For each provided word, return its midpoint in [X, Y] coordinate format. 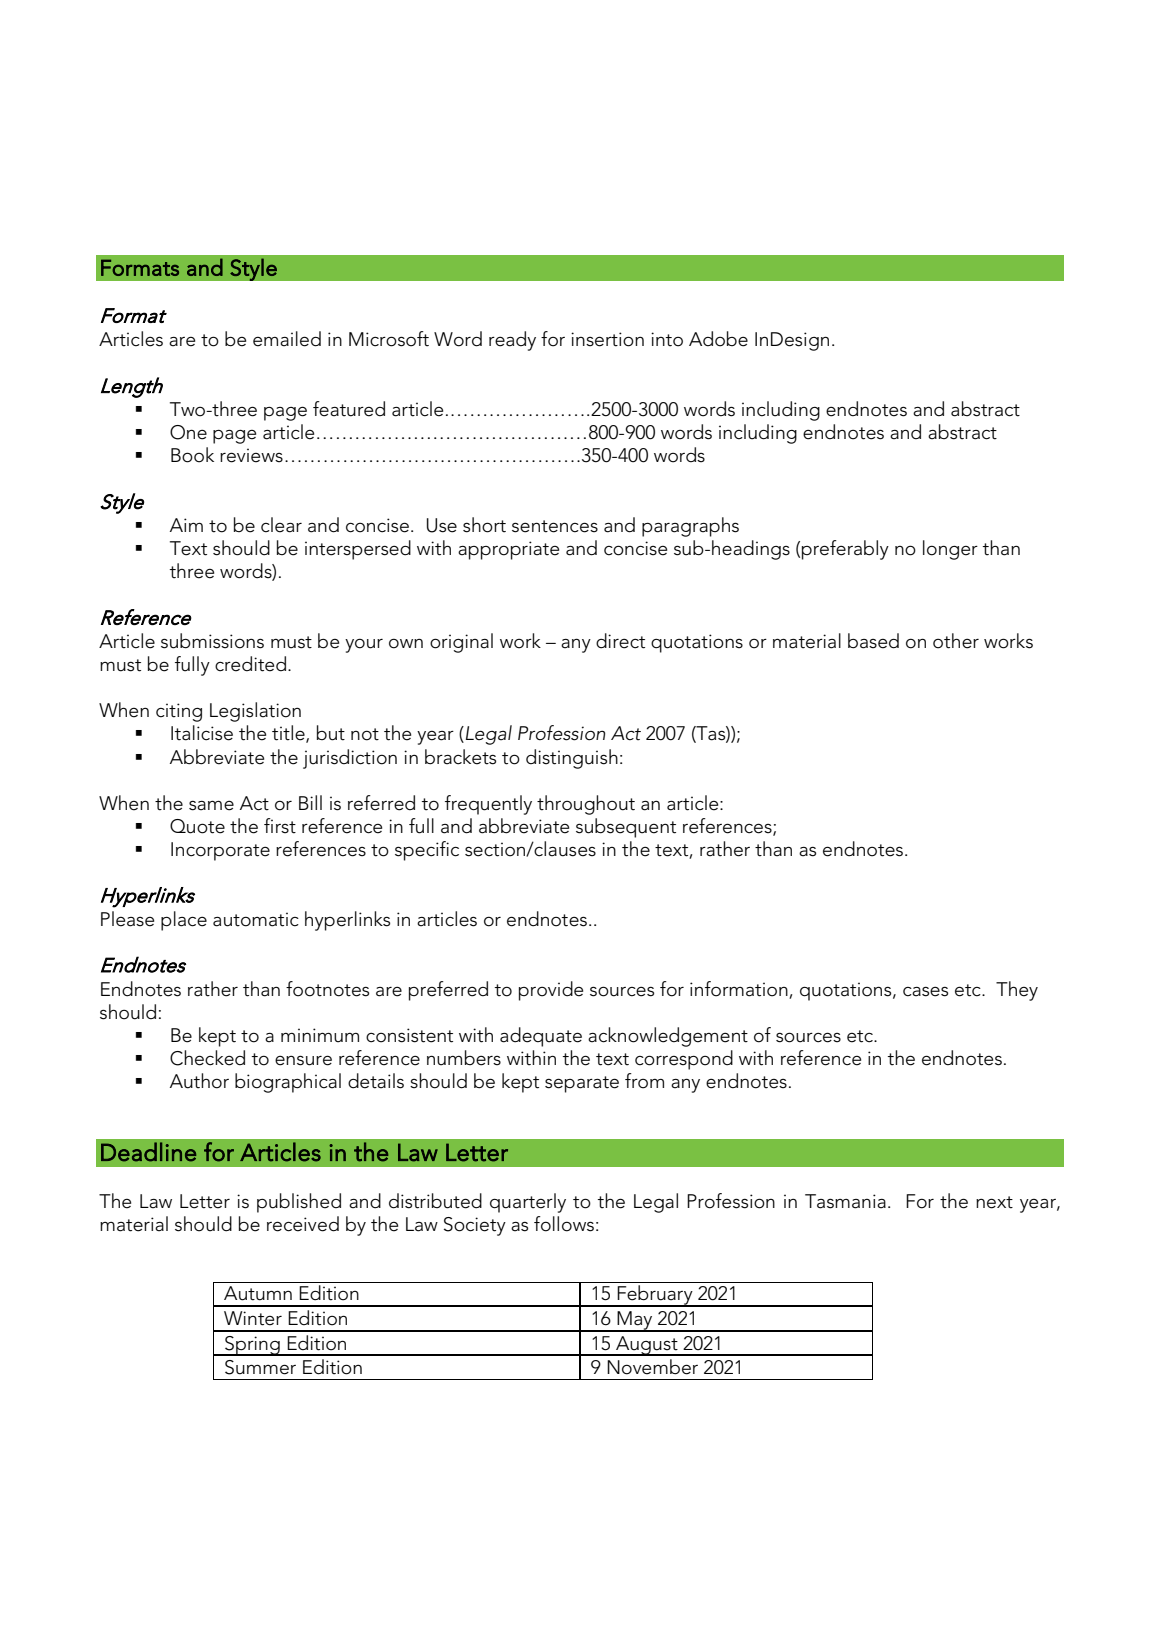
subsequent [626, 828]
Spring [252, 1346]
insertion [607, 339]
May [635, 1321]
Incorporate [220, 851]
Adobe [718, 339]
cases [925, 991]
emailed [287, 339]
